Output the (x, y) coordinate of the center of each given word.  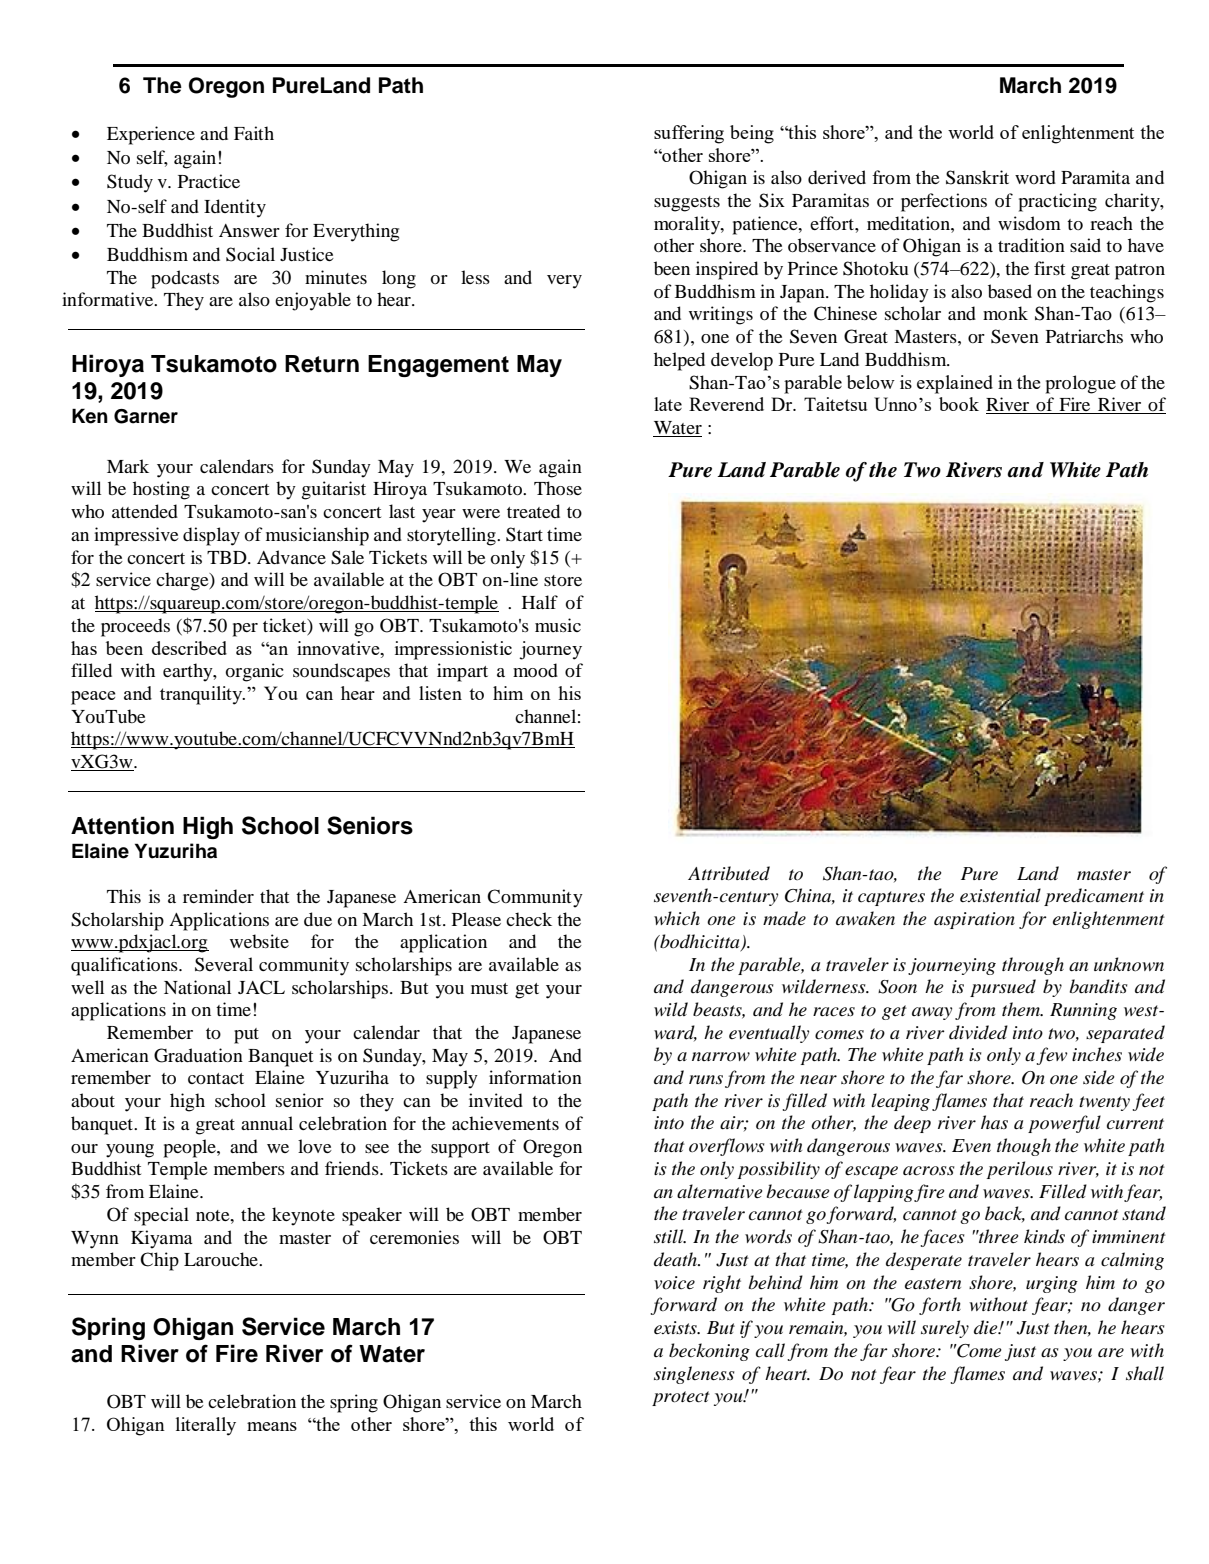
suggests (687, 204)
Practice (209, 181)
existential (1000, 895)
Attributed (729, 873)
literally (206, 1426)
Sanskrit (977, 177)
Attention (122, 825)
